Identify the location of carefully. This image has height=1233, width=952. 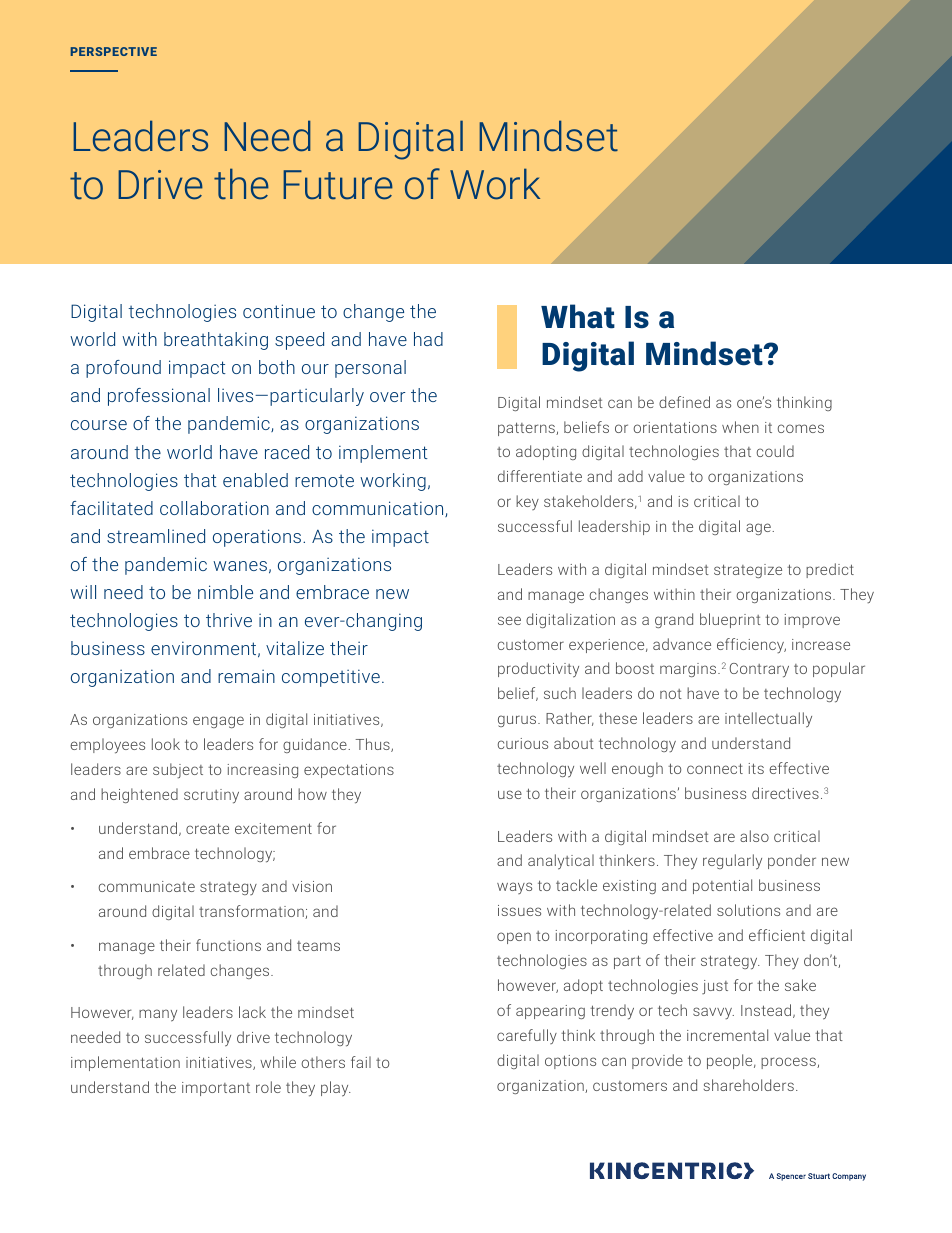
(527, 1036).
